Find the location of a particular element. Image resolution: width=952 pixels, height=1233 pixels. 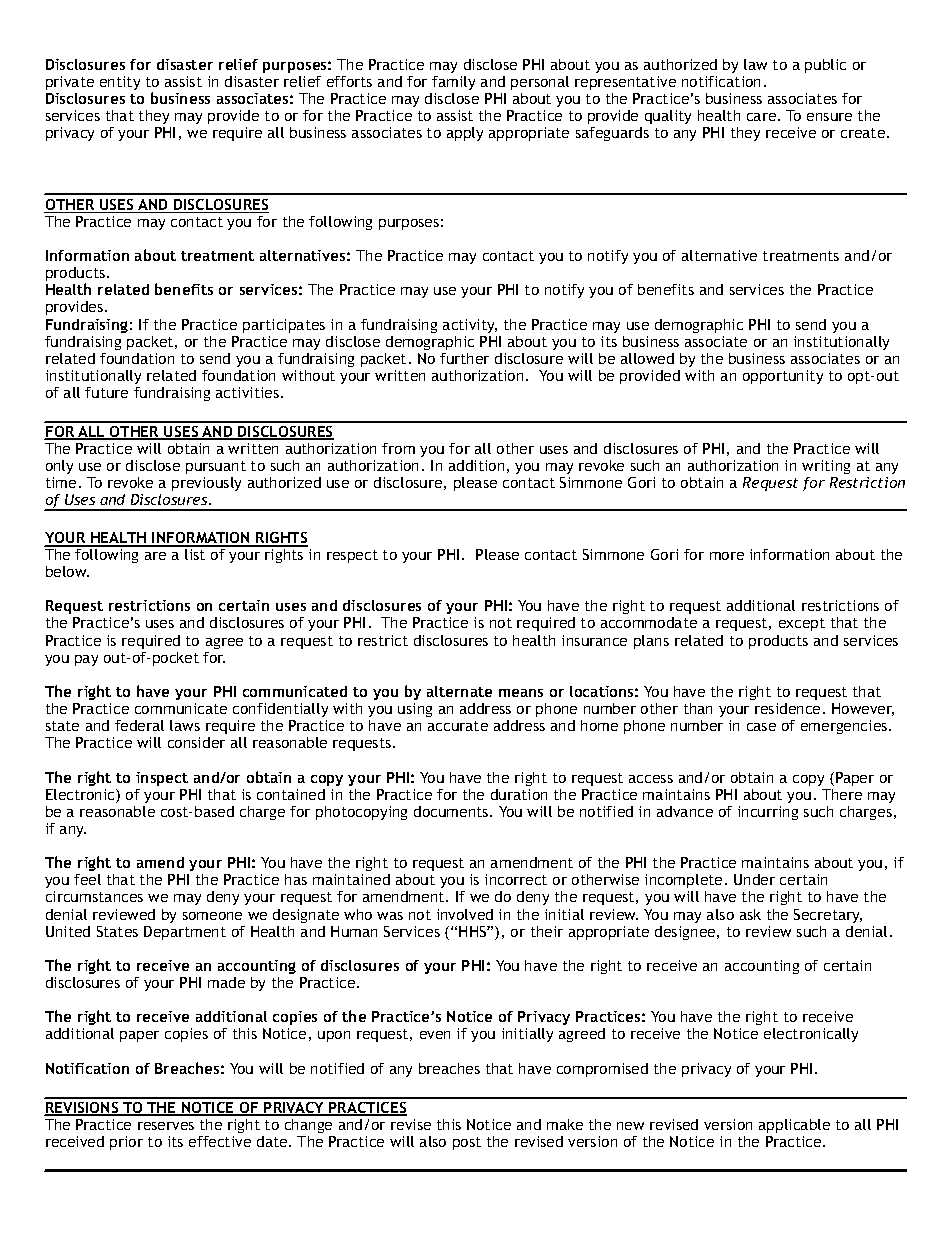

family is located at coordinates (453, 83).
